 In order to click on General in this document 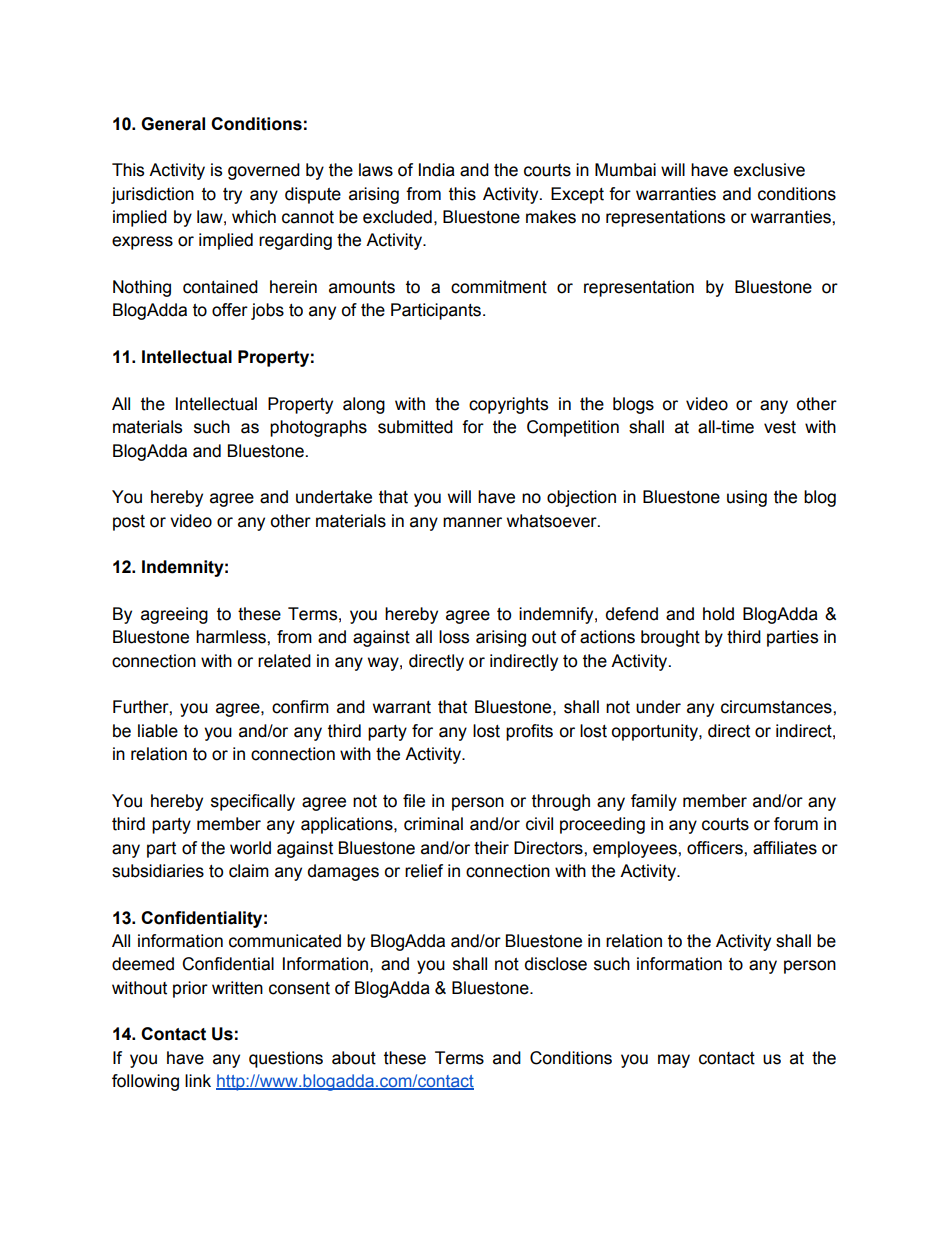, I will do `click(173, 124)`.
